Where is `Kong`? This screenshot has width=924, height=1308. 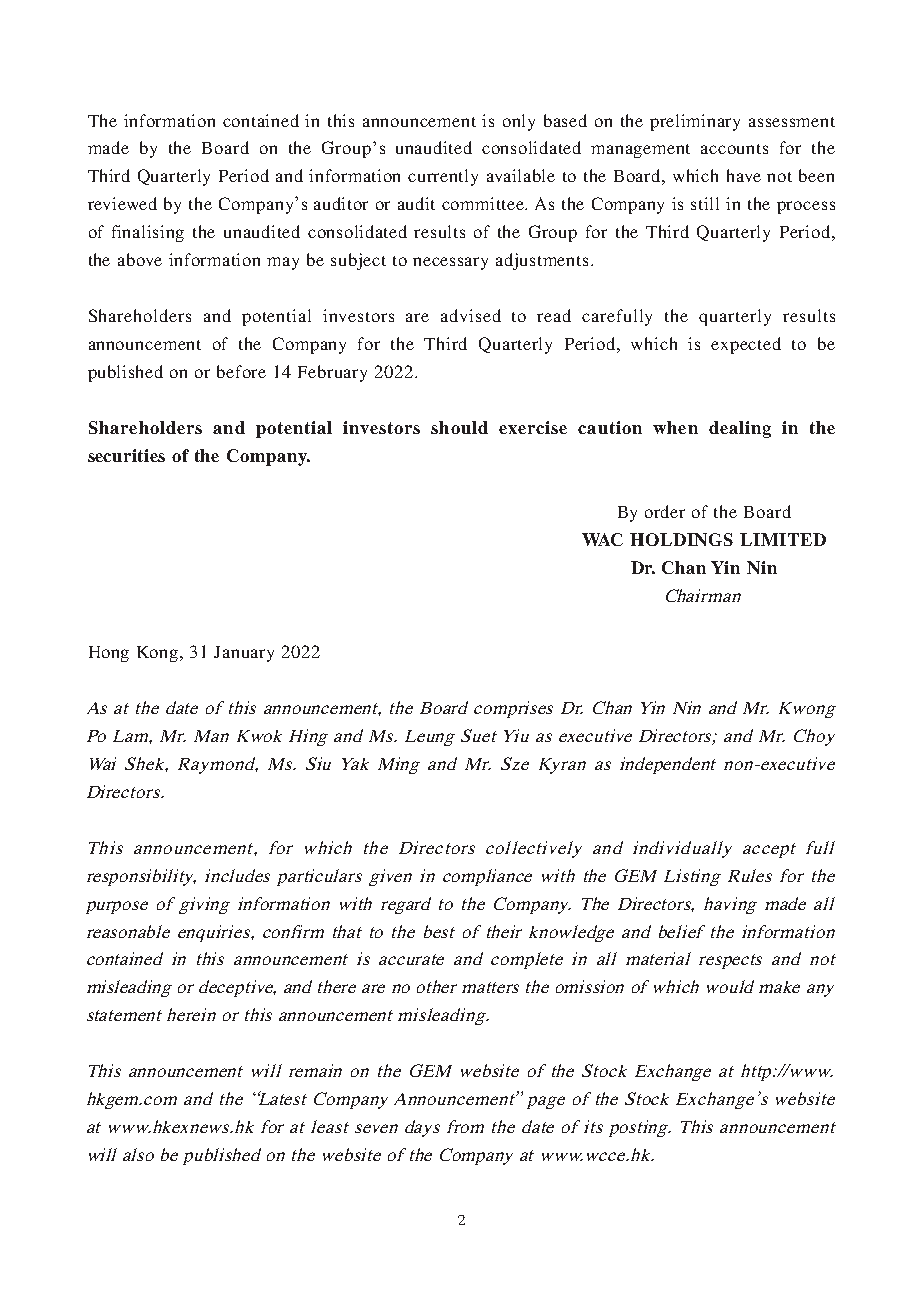
Kong is located at coordinates (159, 654).
